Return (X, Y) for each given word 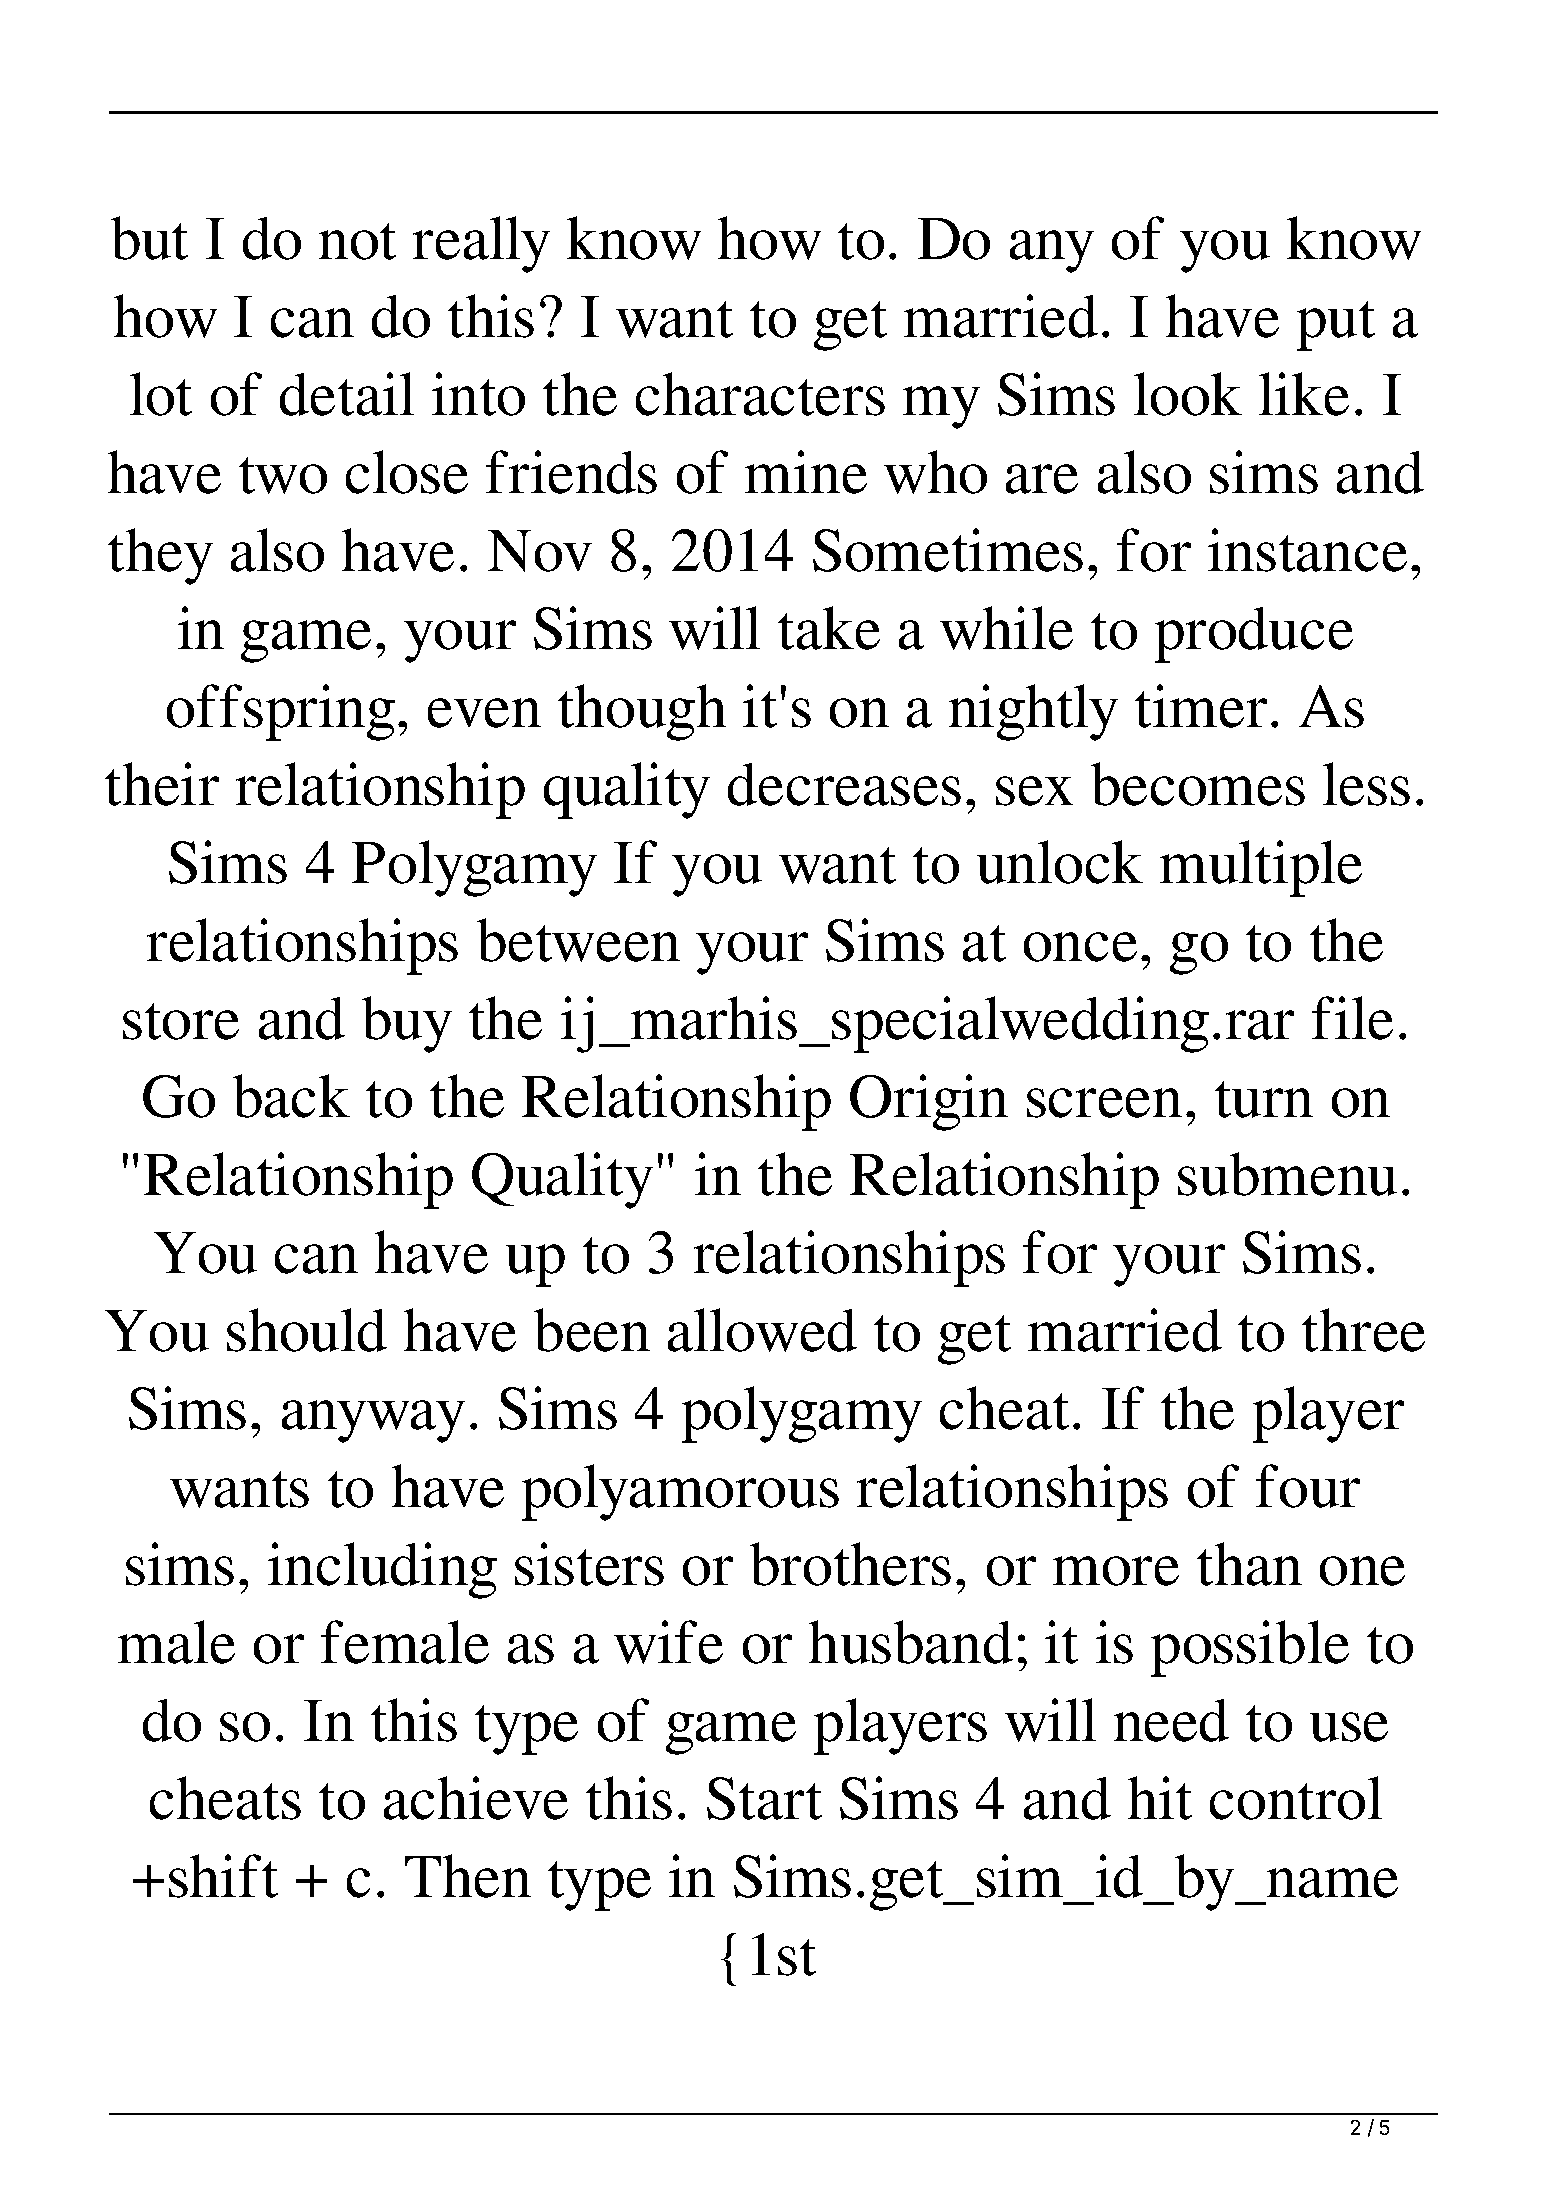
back (291, 1096)
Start (764, 1798)
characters (760, 394)
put (1336, 326)
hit (1160, 1798)
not (357, 241)
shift (223, 1876)
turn (1264, 1099)
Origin (929, 1102)
